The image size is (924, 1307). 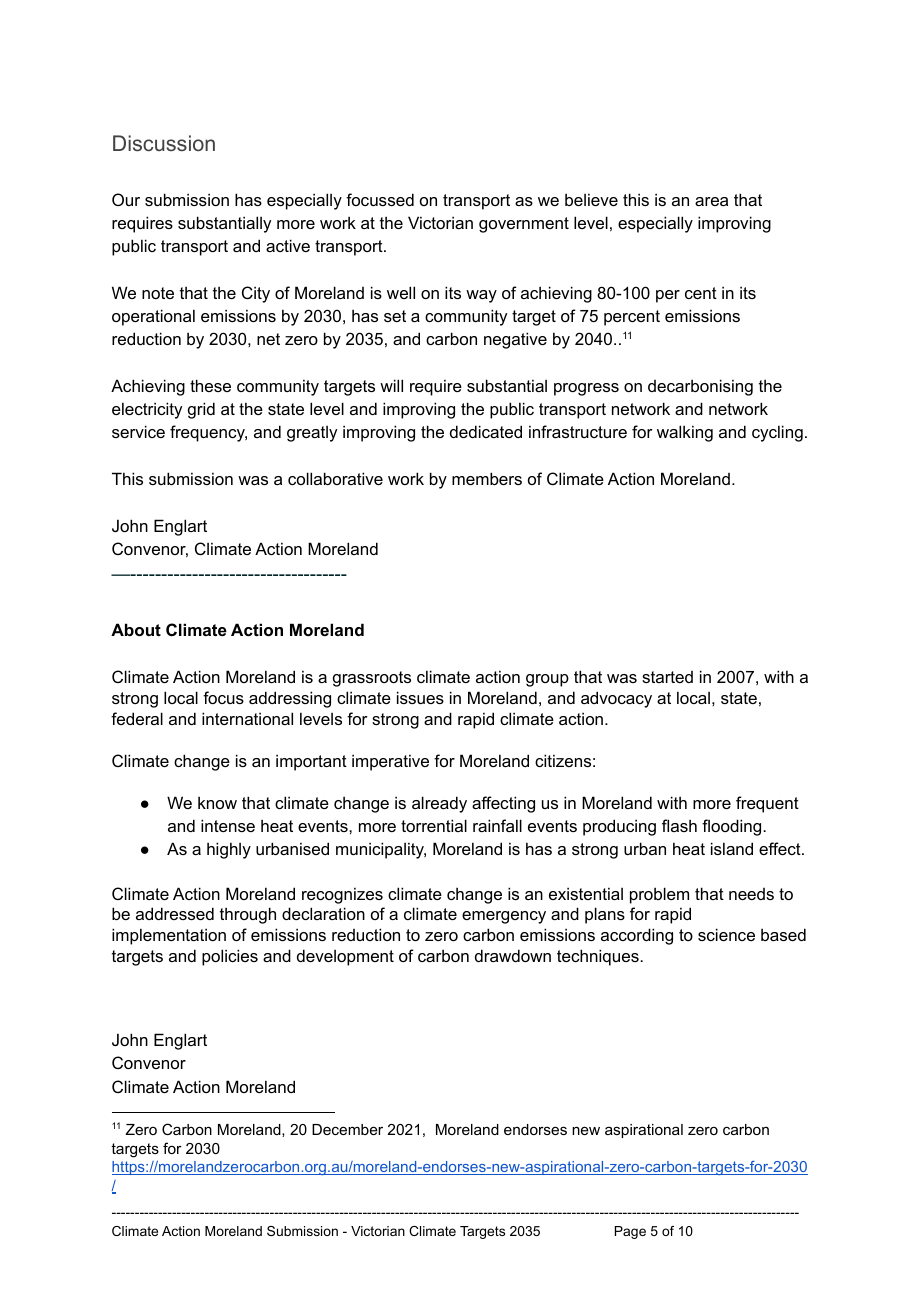 What do you see at coordinates (420, 697) in the page?
I see `issues` at bounding box center [420, 697].
